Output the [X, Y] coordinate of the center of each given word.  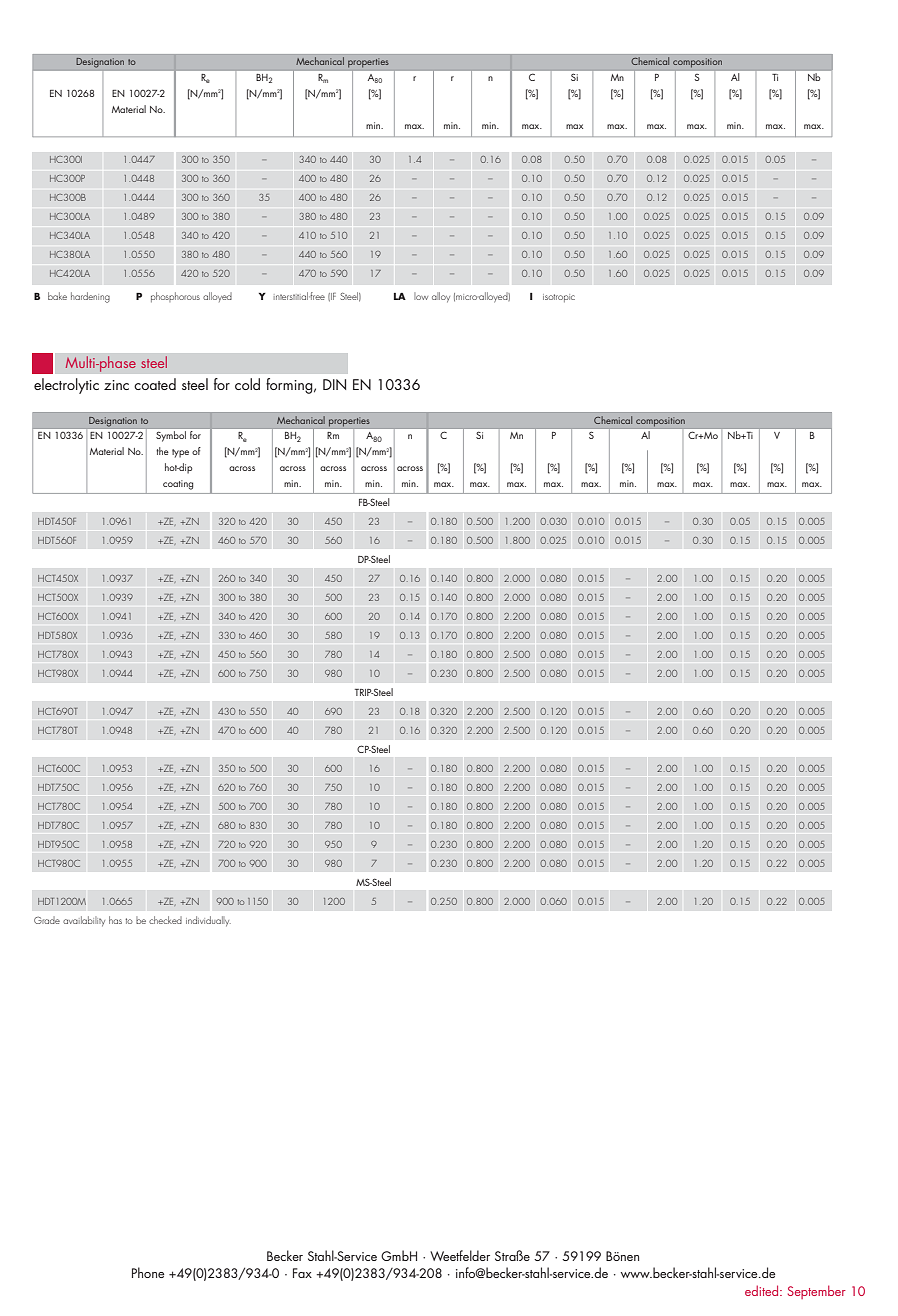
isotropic [559, 298]
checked [165, 920]
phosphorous [175, 297]
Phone [148, 1272]
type [180, 453]
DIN [334, 384]
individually [208, 921]
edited [763, 1290]
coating [178, 485]
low [421, 296]
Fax [302, 1273]
